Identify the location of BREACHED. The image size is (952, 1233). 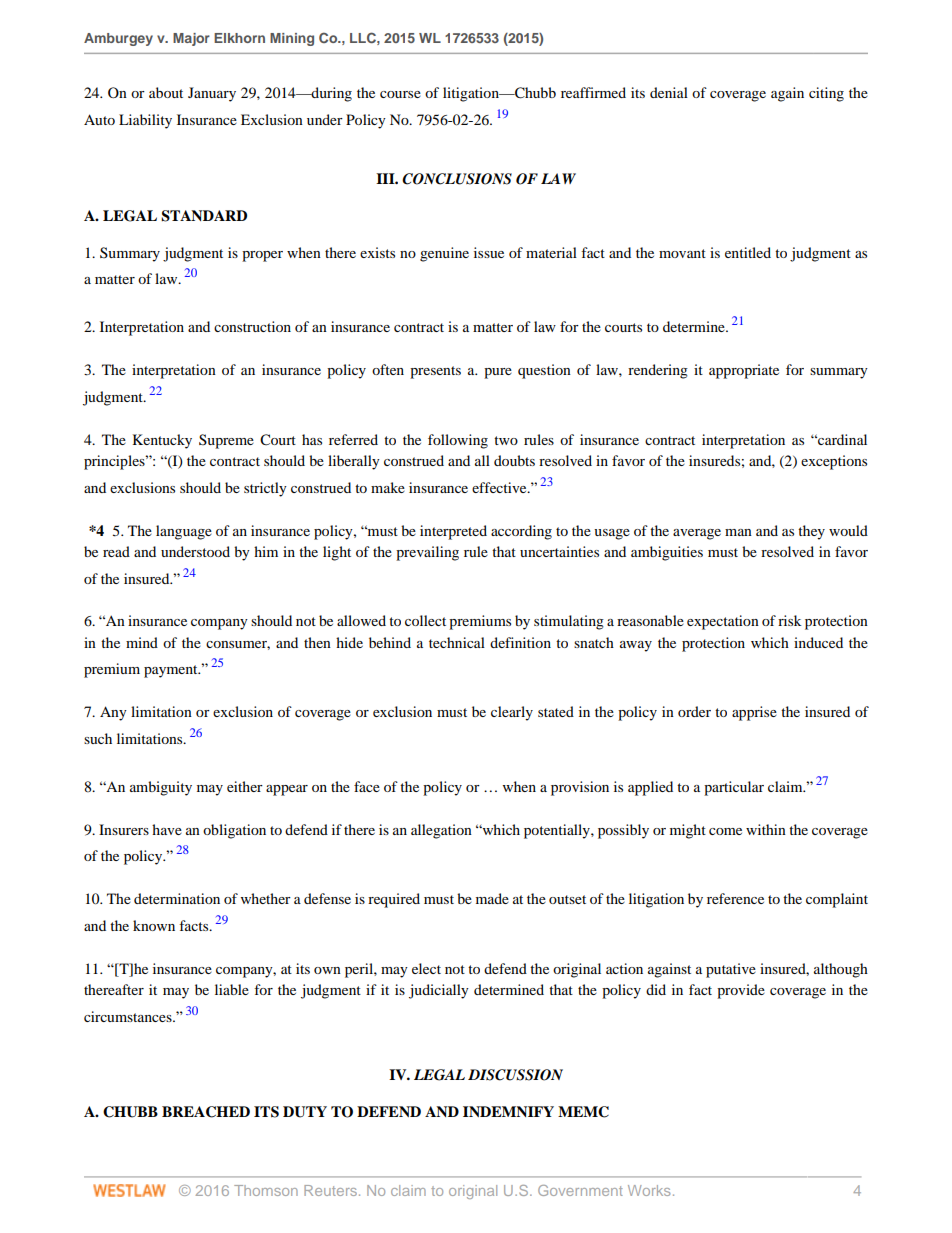
(206, 1112).
